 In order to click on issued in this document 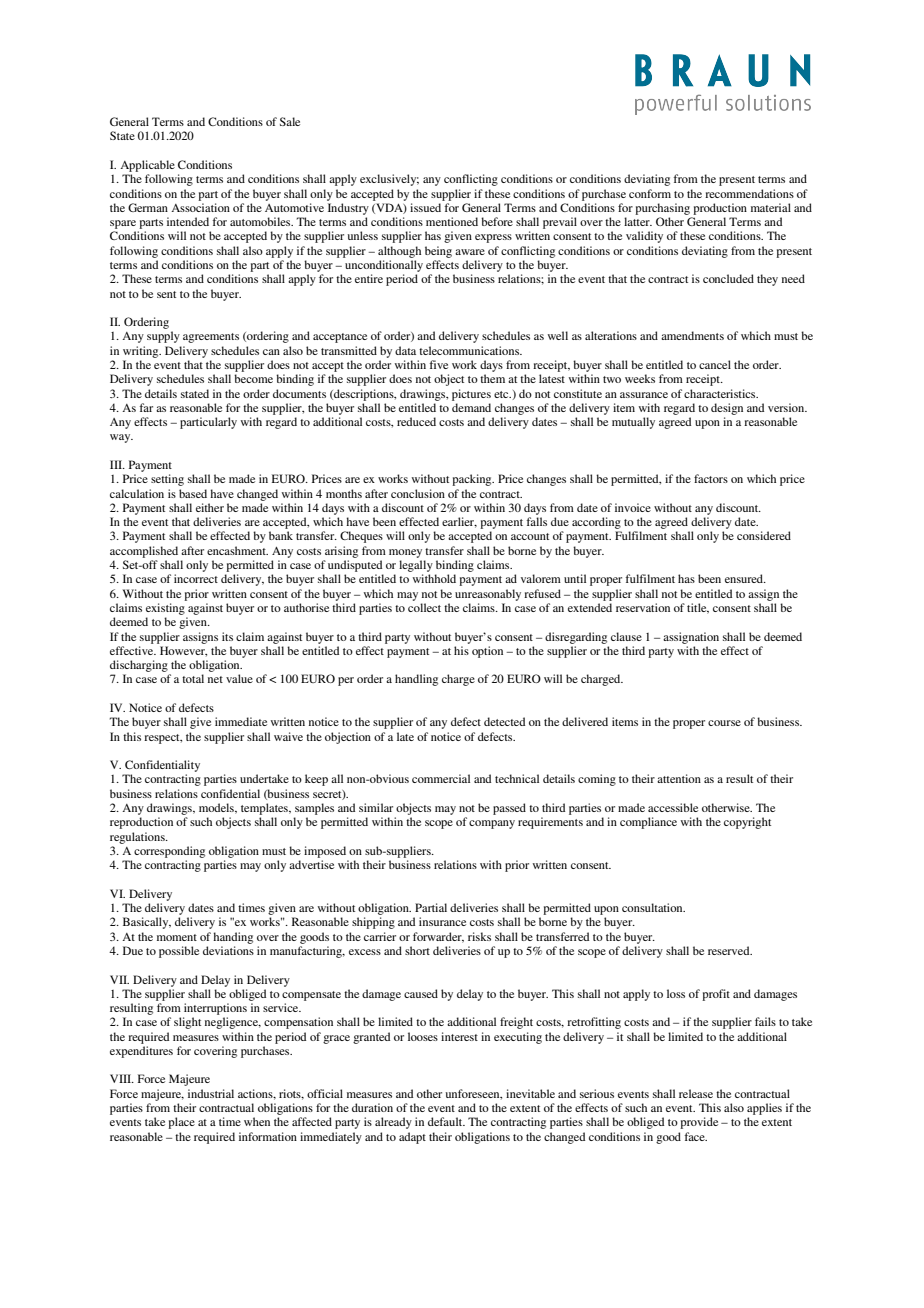, I will do `click(425, 207)`.
